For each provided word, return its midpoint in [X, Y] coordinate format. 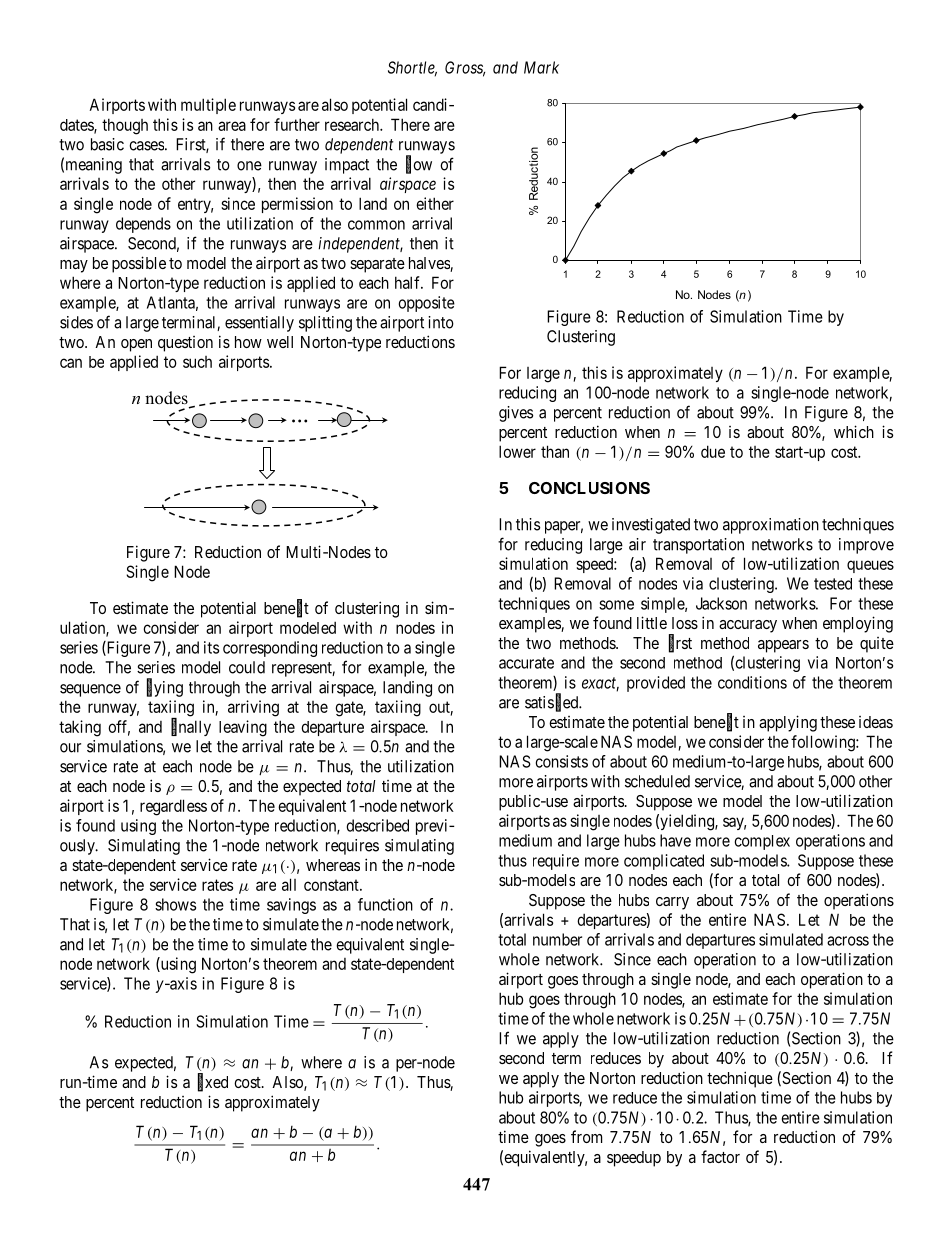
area [232, 126]
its [211, 647]
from [586, 1136]
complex [762, 842]
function [385, 904]
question [185, 344]
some [616, 605]
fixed [213, 1082]
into [441, 322]
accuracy [748, 626]
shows [175, 904]
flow [419, 164]
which [854, 431]
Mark [541, 67]
